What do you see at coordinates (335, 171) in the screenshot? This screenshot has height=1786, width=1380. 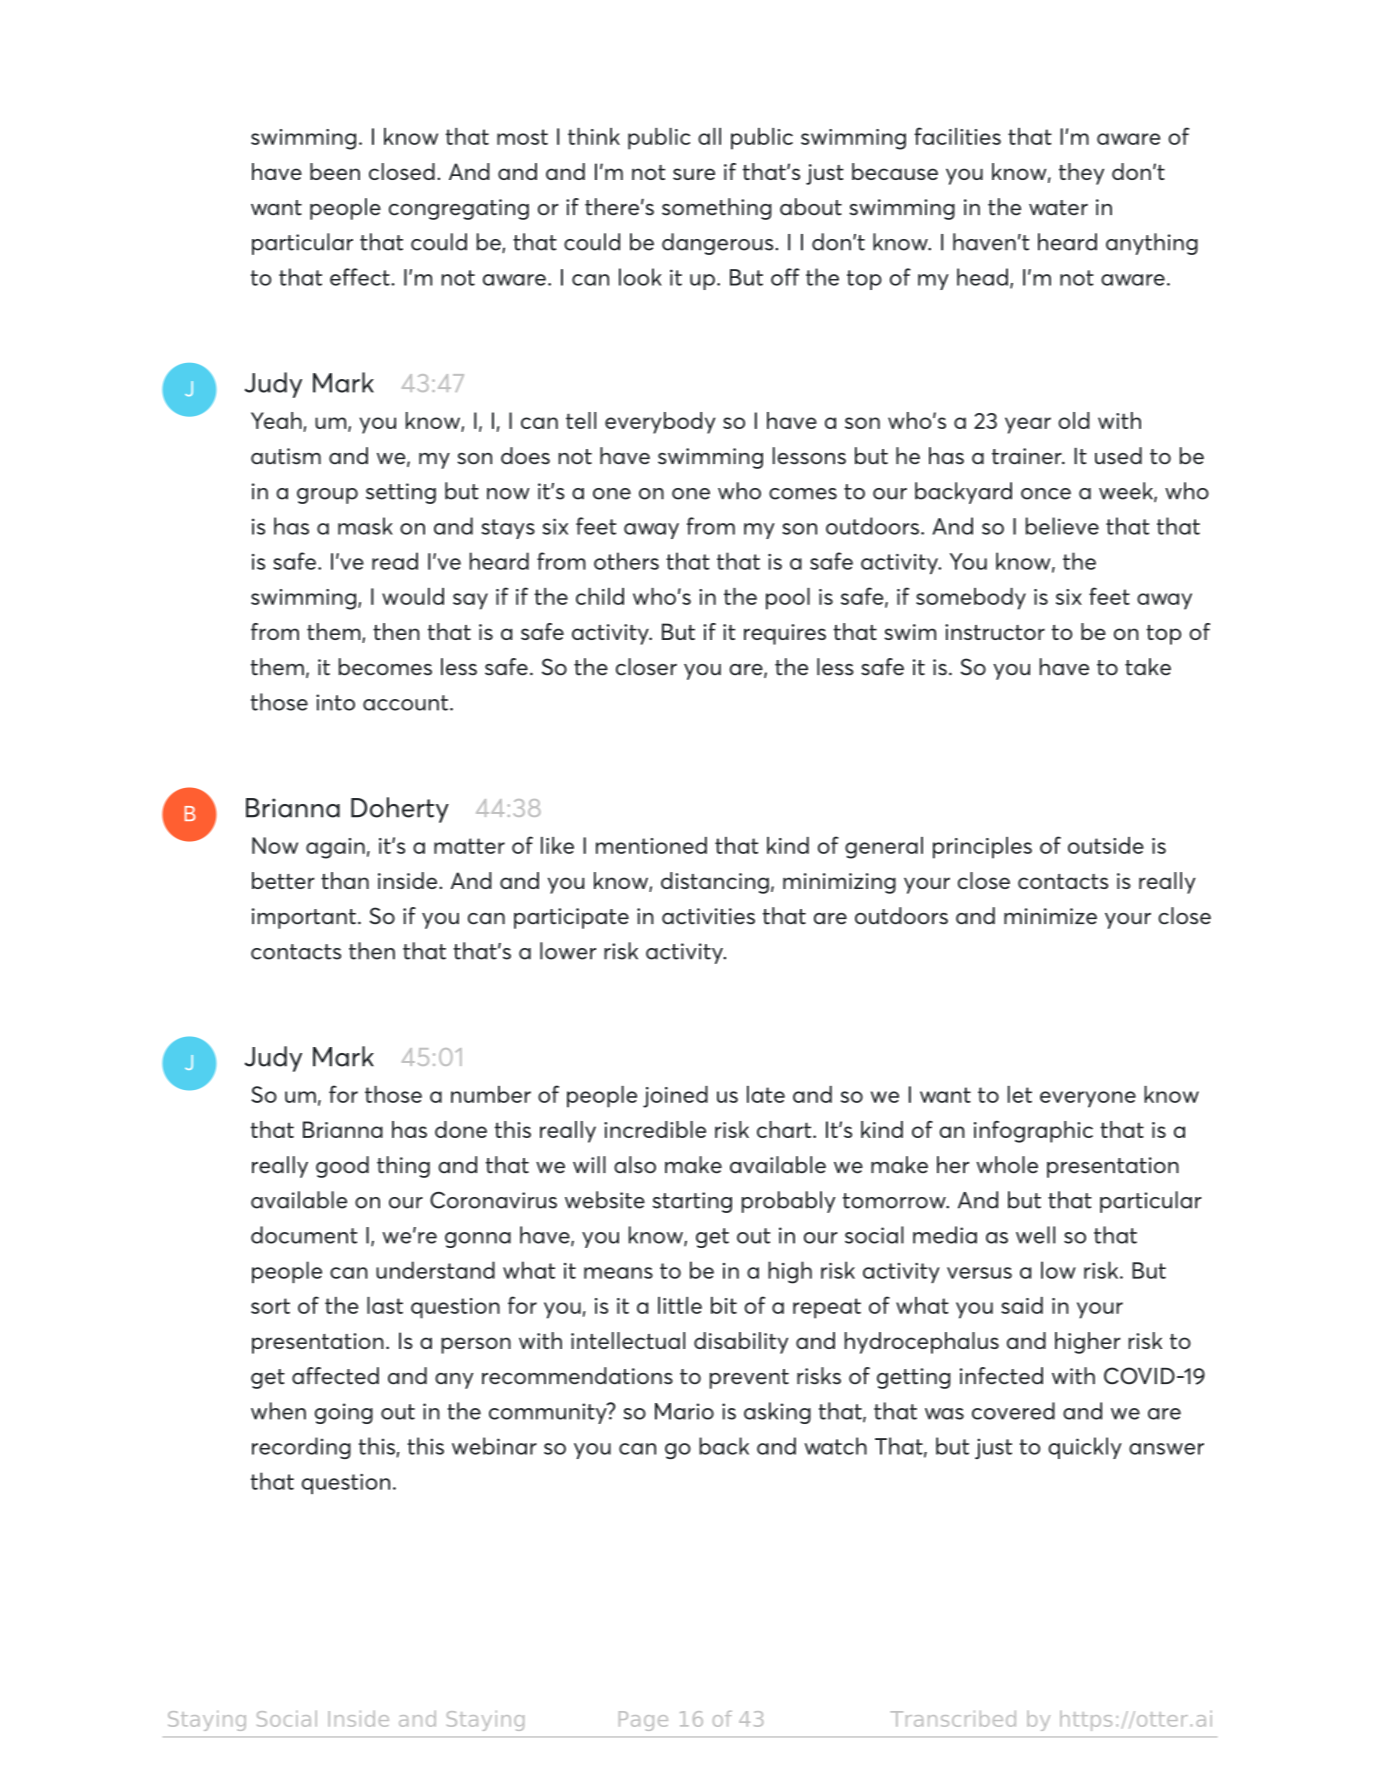 I see `been` at bounding box center [335, 171].
